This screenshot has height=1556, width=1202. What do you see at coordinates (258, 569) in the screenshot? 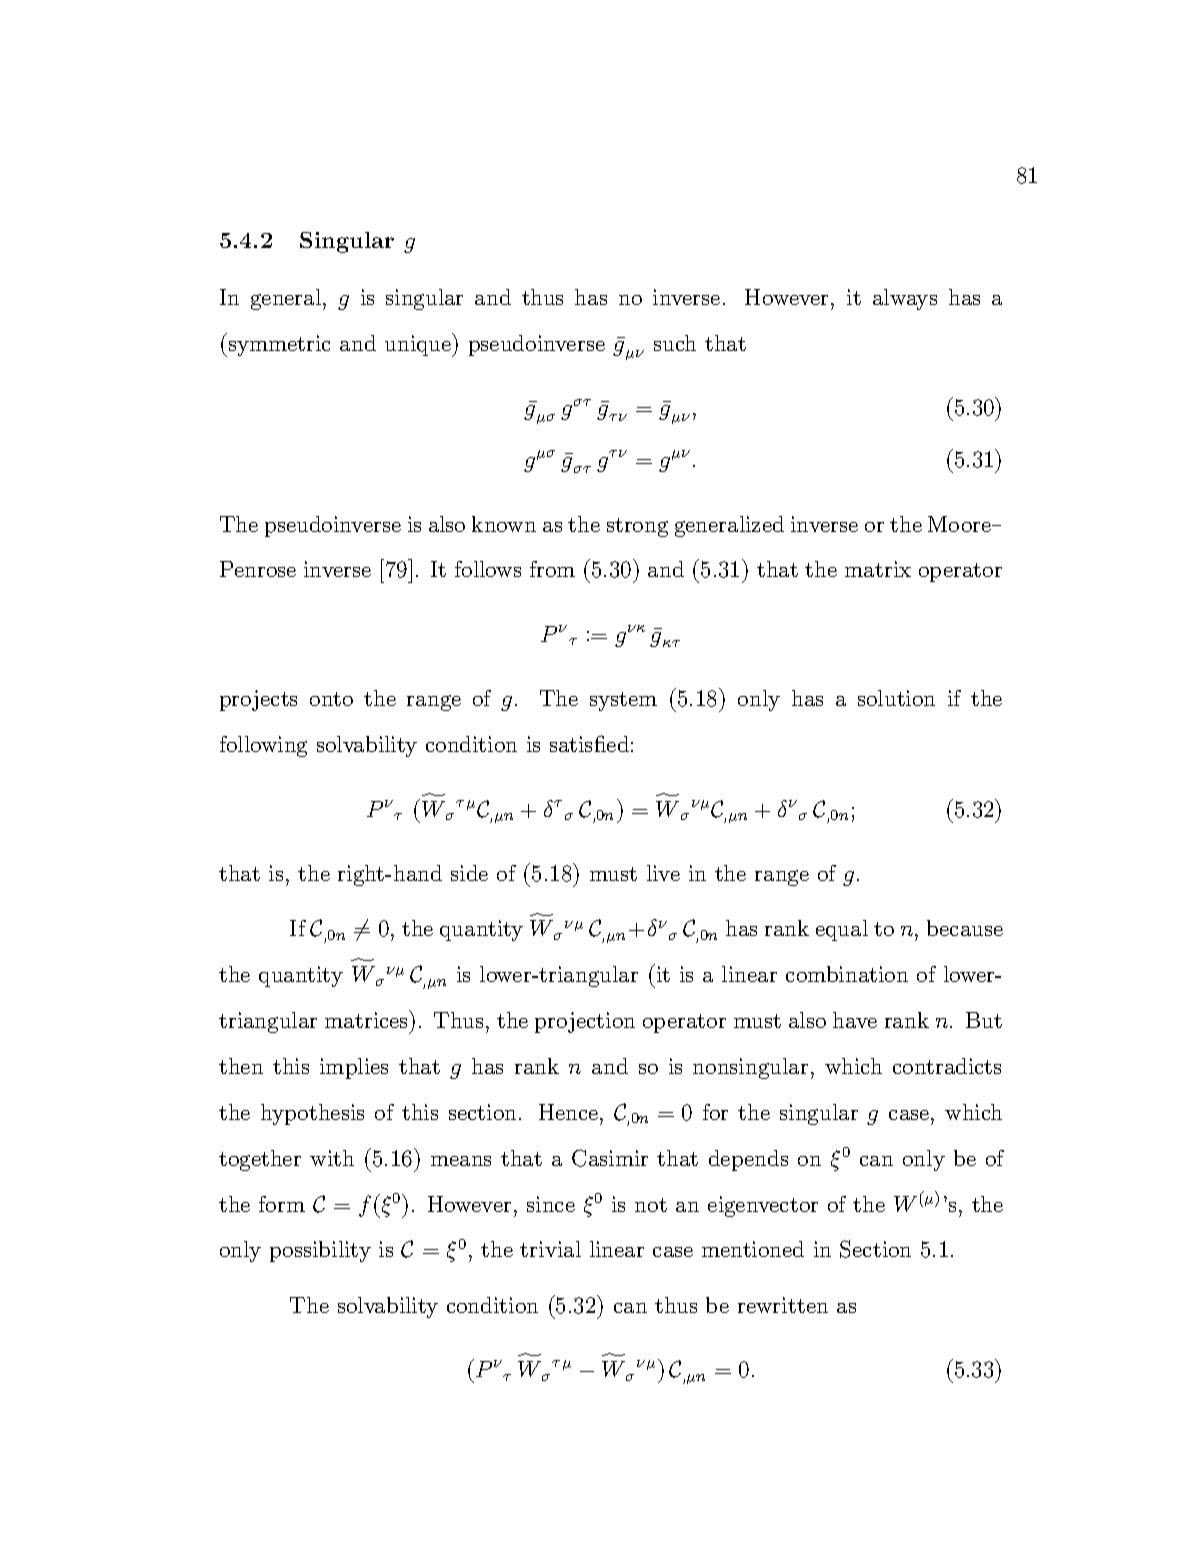
I see `Penrose` at bounding box center [258, 569].
